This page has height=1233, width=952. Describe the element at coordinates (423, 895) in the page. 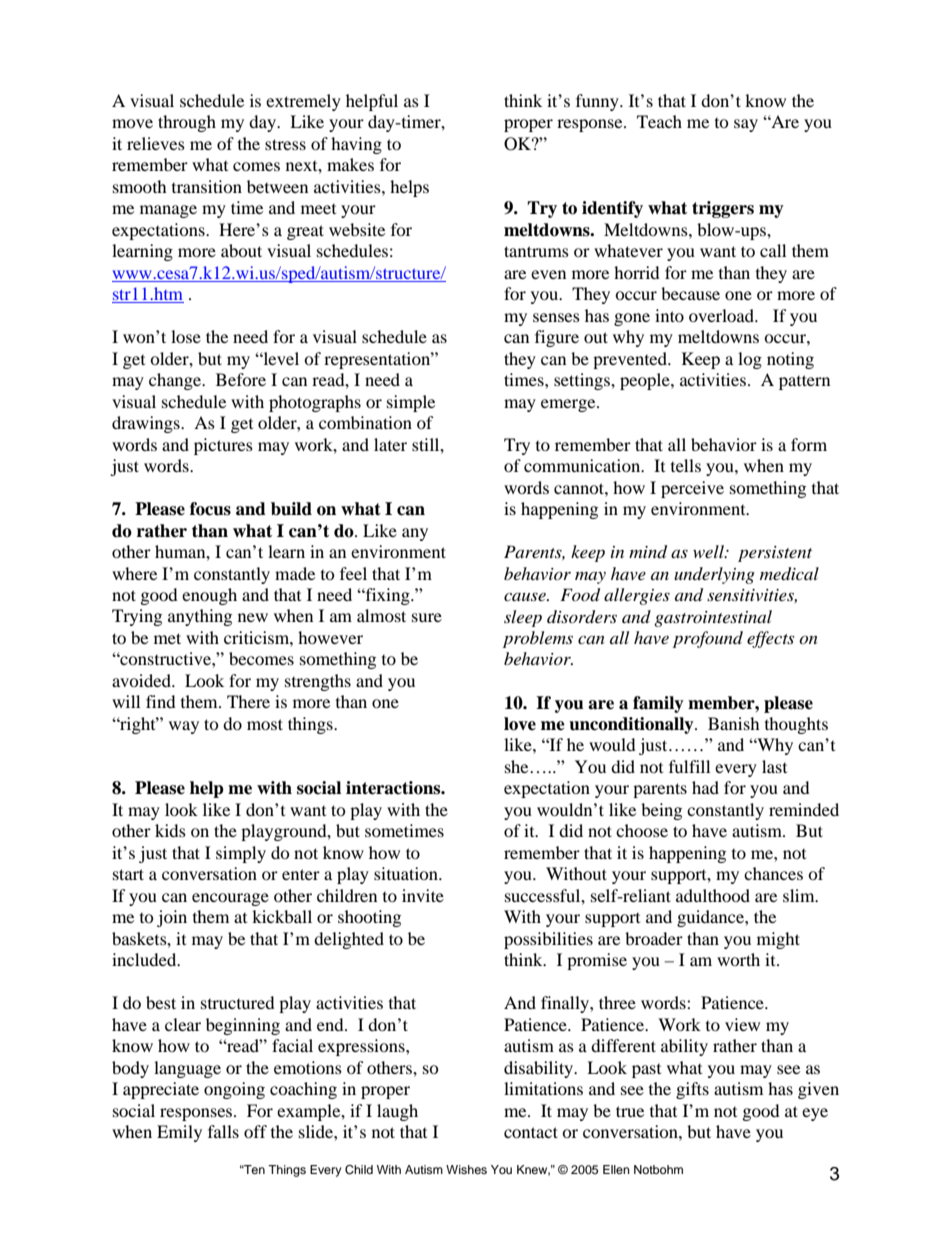

I see `invite` at that location.
